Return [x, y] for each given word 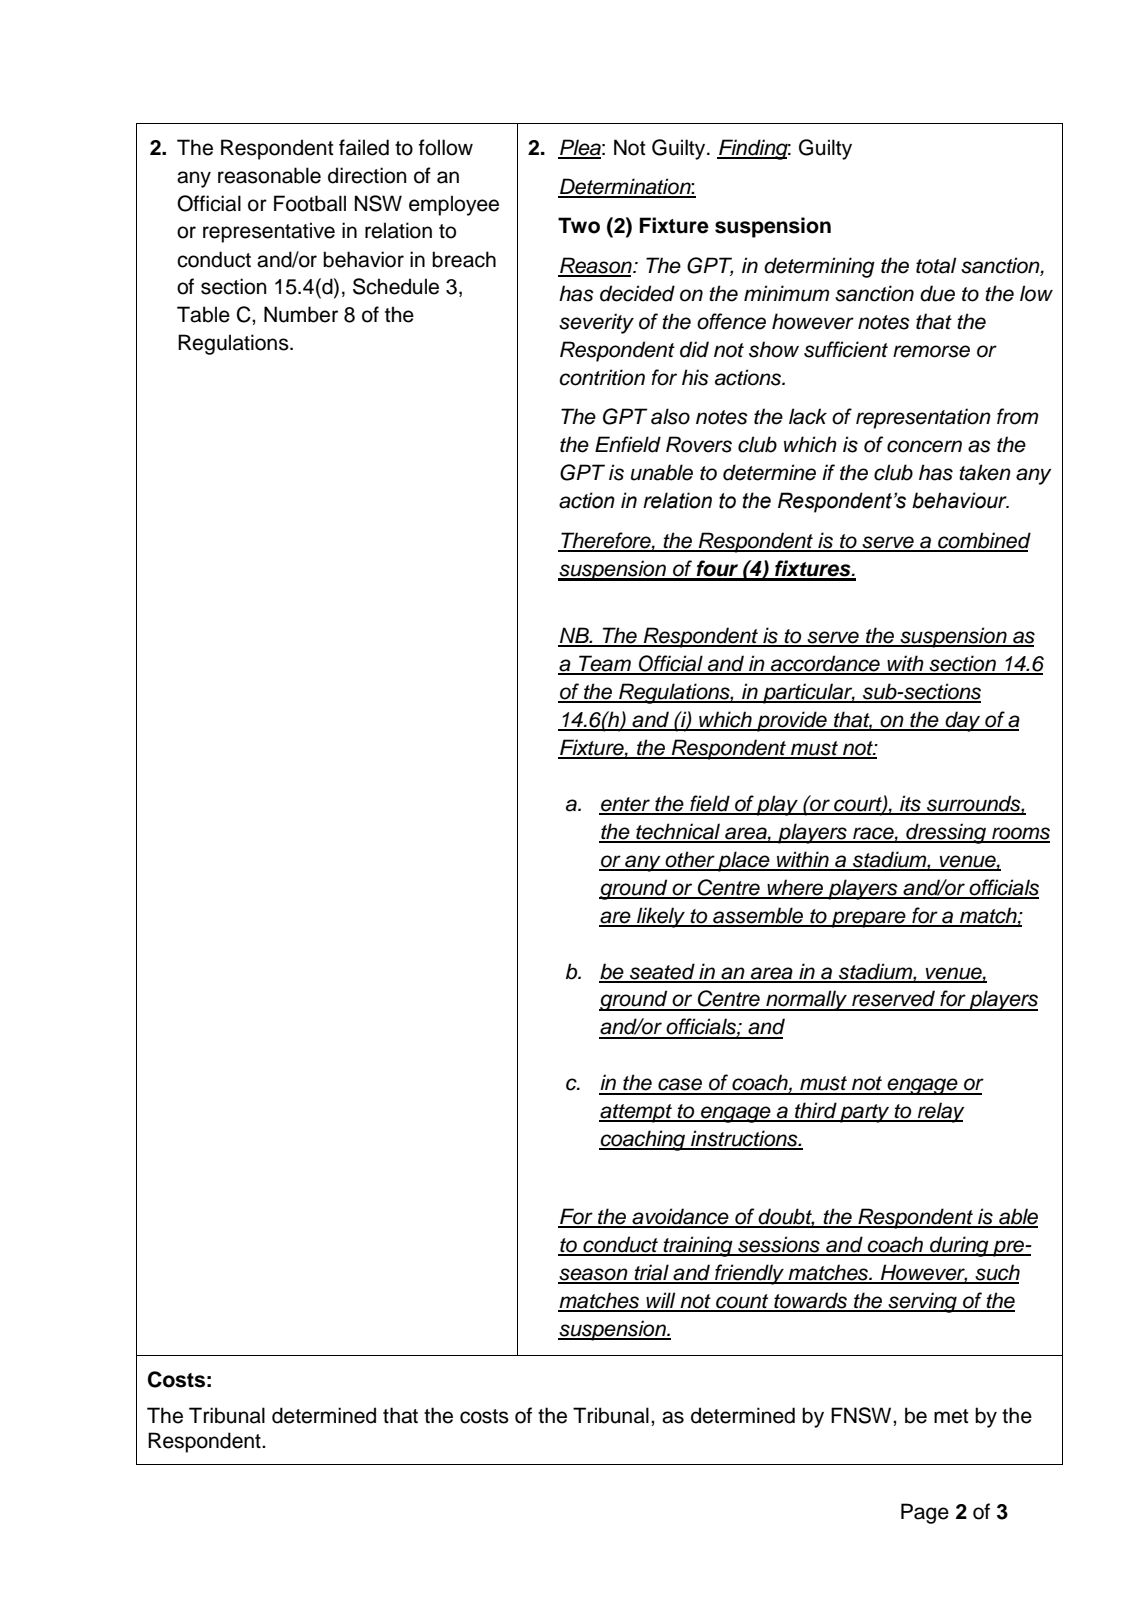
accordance [825, 664]
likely [661, 917]
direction [367, 175]
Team [605, 664]
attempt [636, 1113]
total [936, 265]
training [698, 1246]
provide [792, 721]
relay [940, 1112]
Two [579, 225]
